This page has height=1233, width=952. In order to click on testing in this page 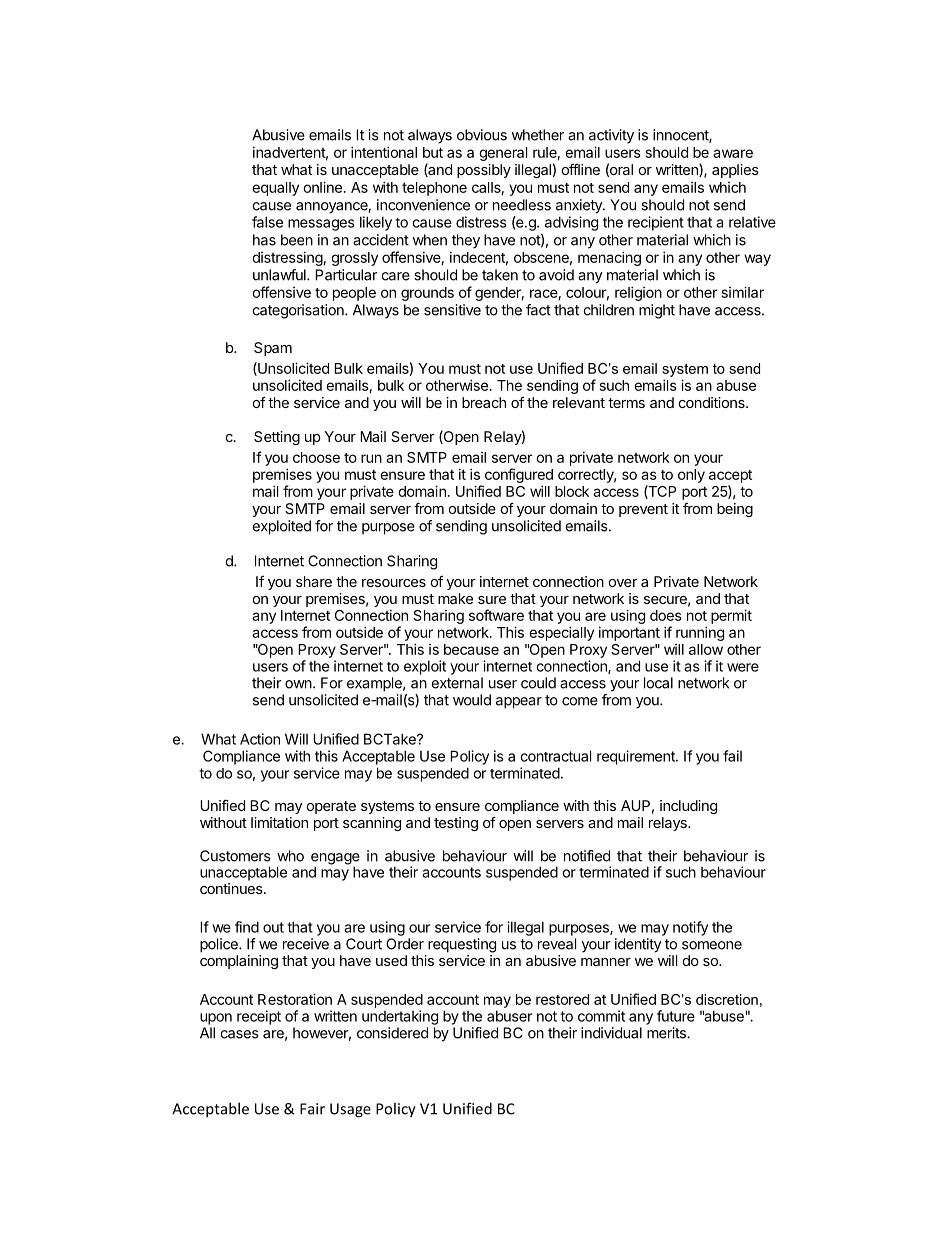, I will do `click(456, 824)`.
